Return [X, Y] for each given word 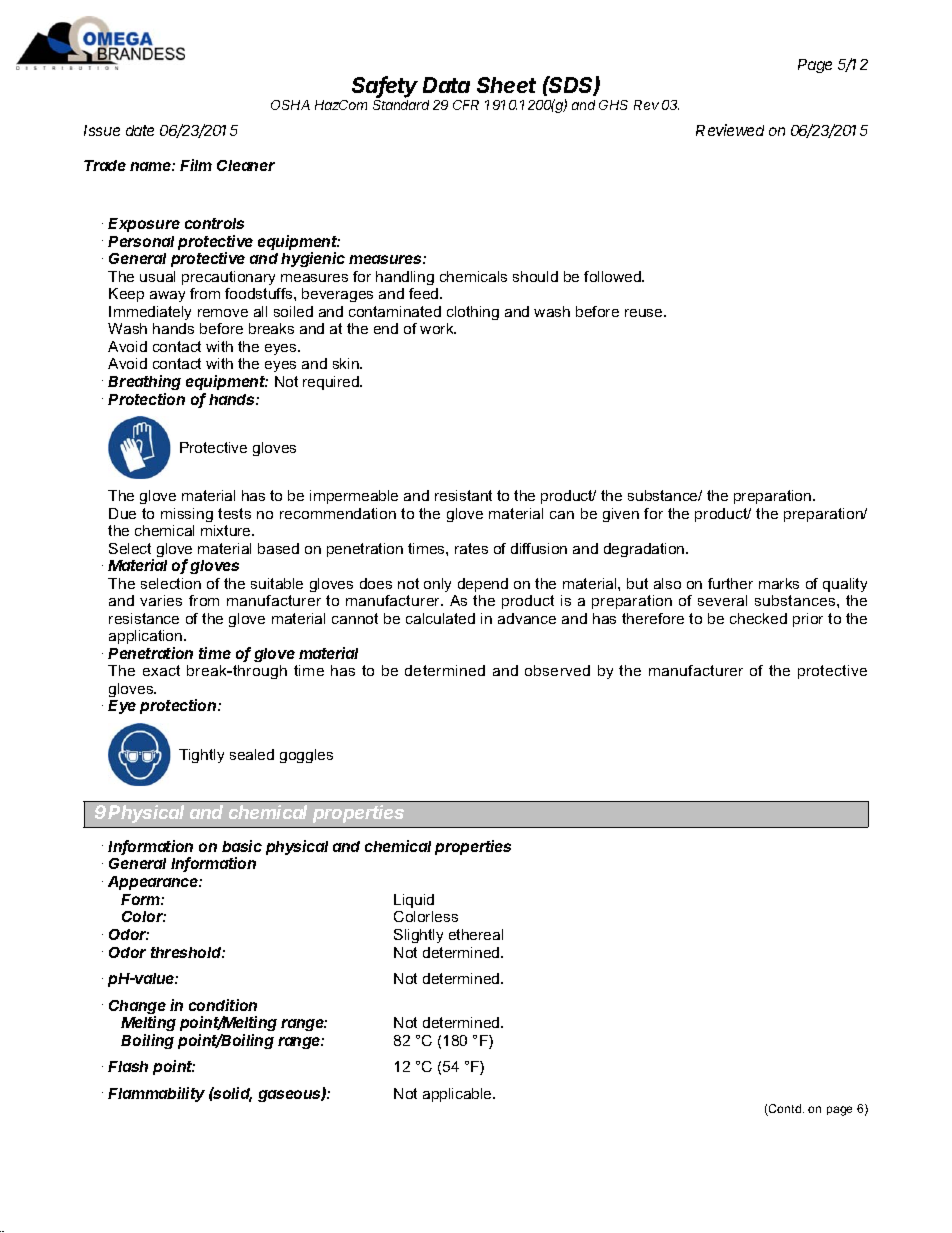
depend [483, 585]
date [140, 130]
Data [446, 85]
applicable [458, 1095]
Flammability [156, 1094]
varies [161, 600]
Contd [785, 1110]
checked [758, 618]
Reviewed [730, 130]
